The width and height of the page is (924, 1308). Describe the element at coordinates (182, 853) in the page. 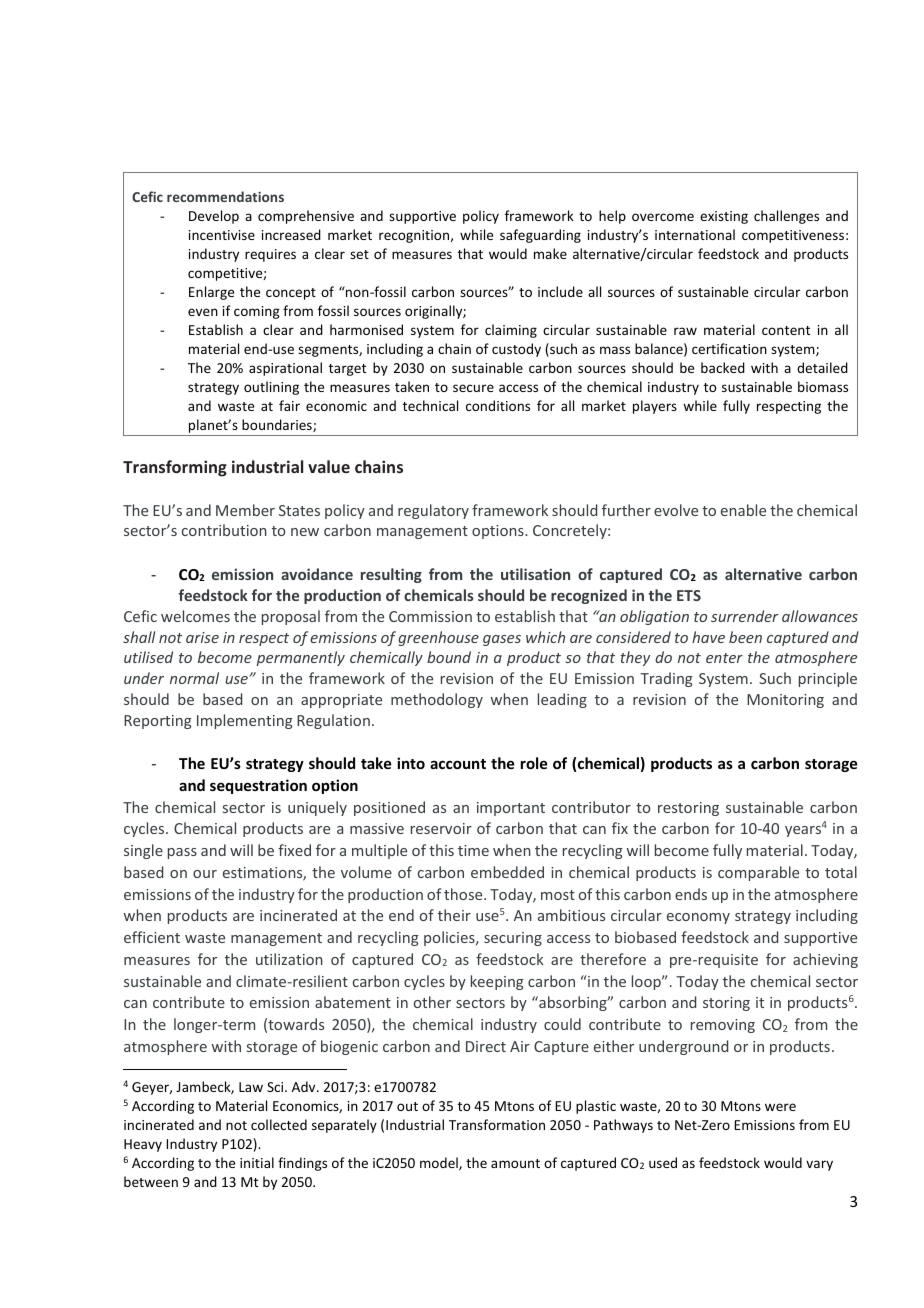

I see `pass` at that location.
